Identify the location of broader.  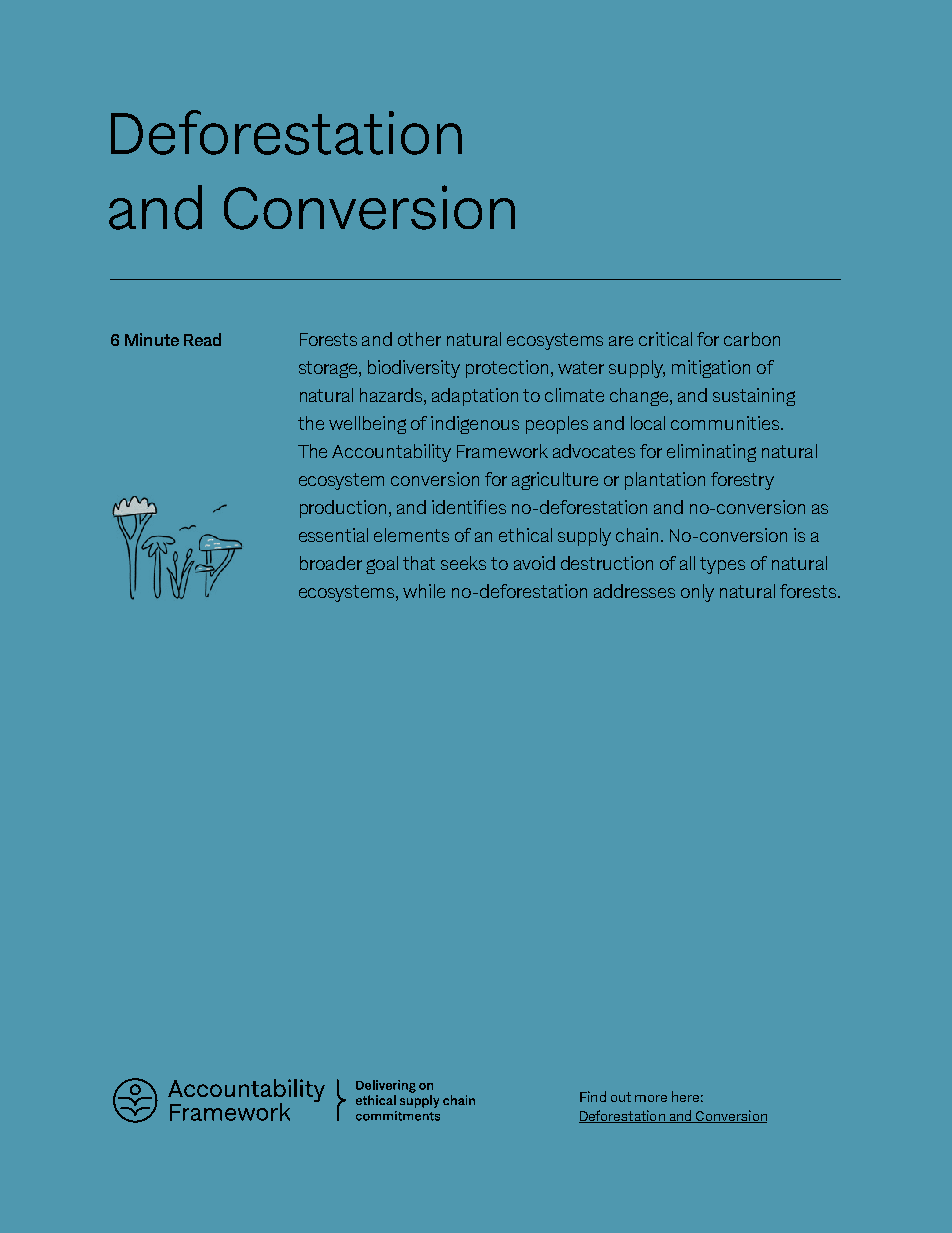
(331, 563).
